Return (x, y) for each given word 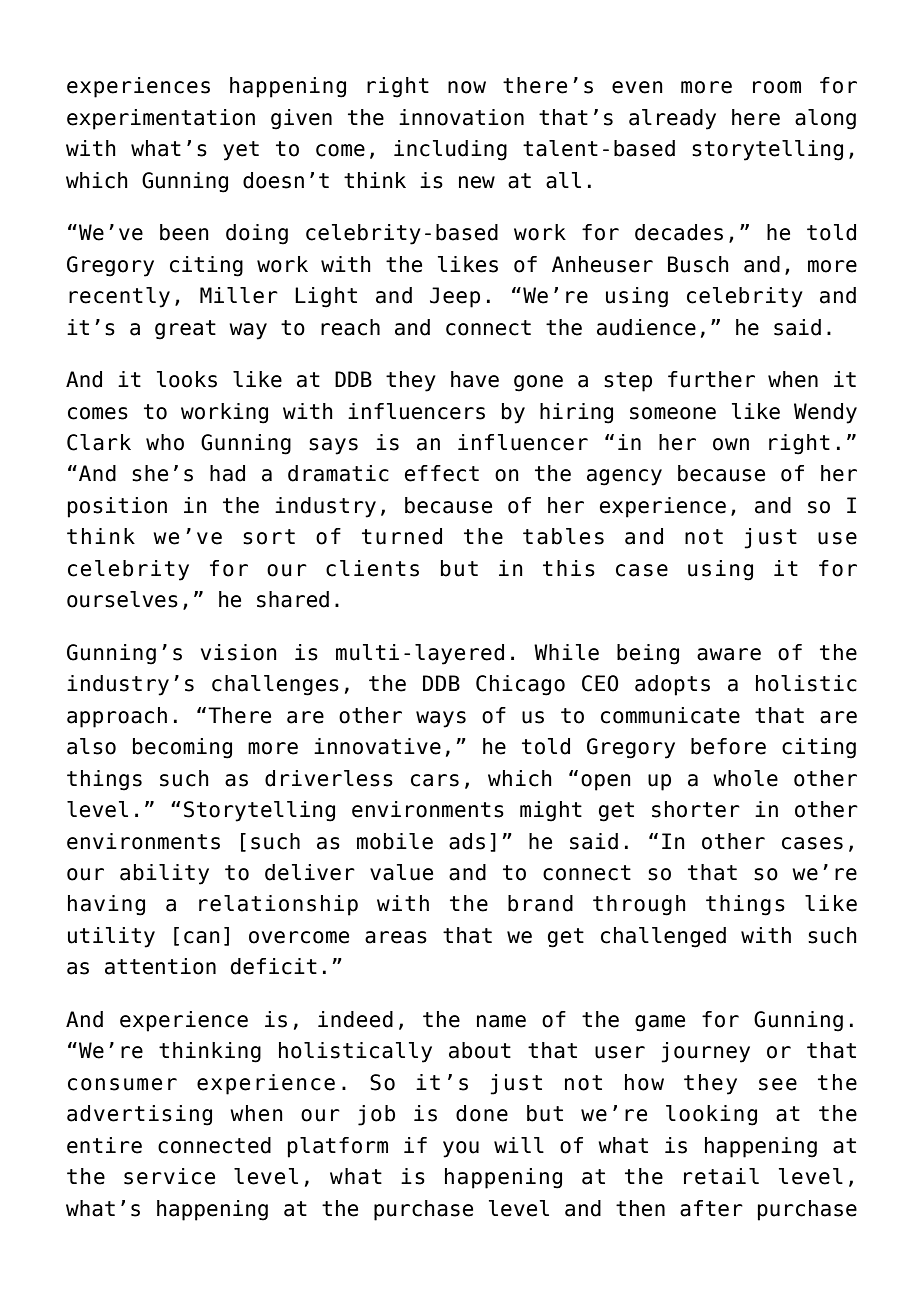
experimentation (161, 119)
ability (164, 874)
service (169, 1176)
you (461, 1149)
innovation (461, 117)
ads (467, 841)
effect (442, 473)
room (777, 87)
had (227, 473)
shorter (696, 809)
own (731, 444)
